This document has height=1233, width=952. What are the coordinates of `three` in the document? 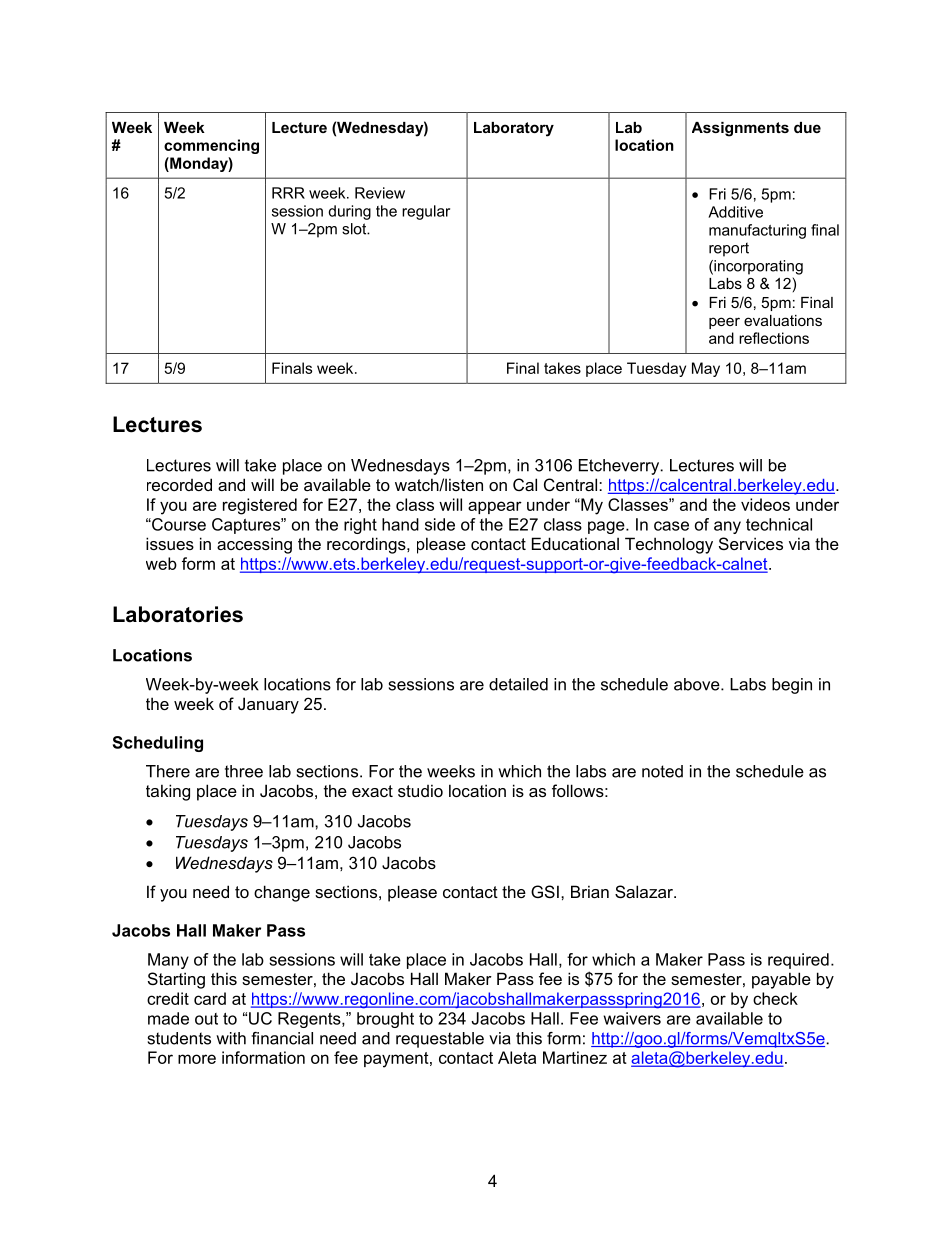 It's located at (244, 771).
